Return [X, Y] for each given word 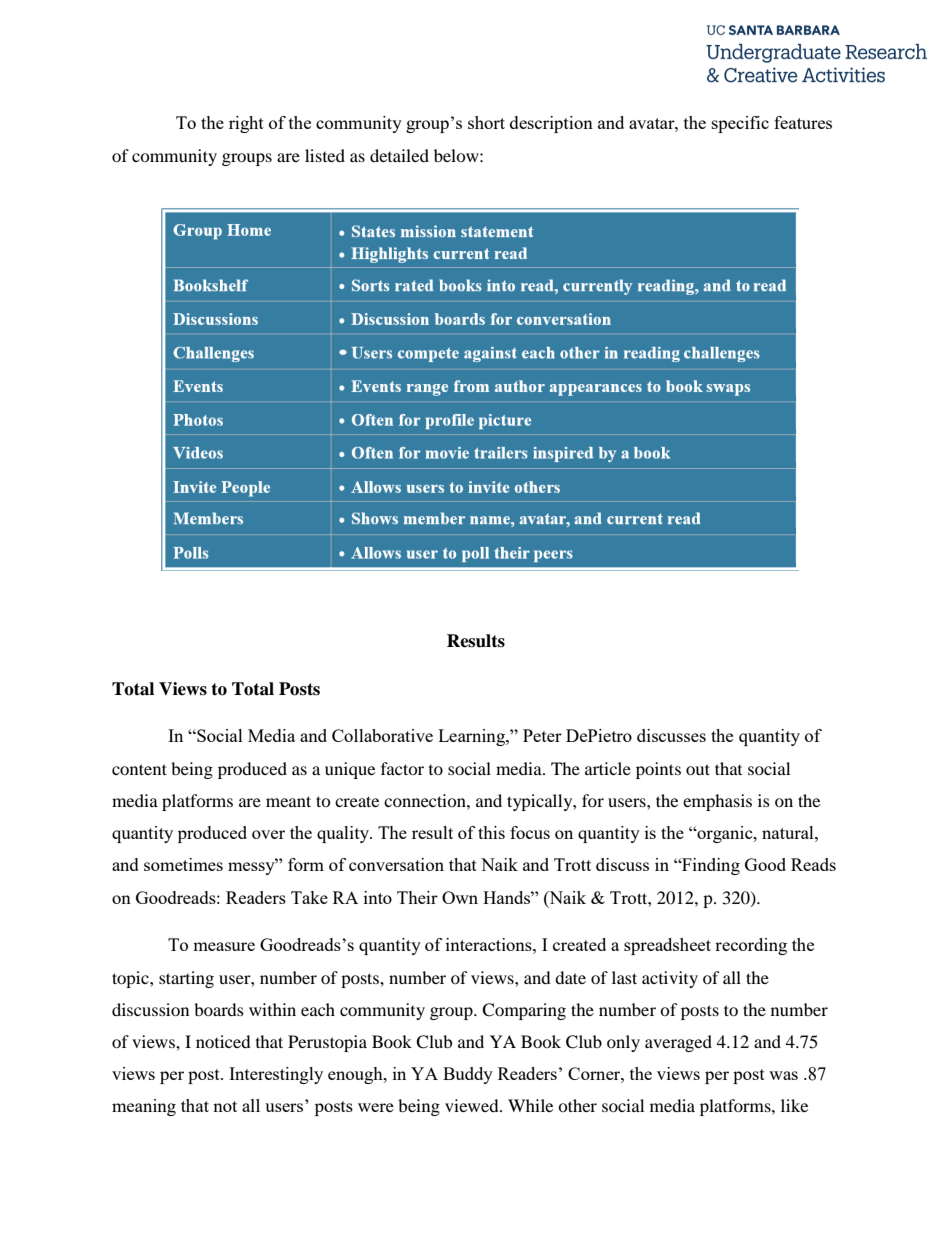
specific [740, 124]
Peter [542, 735]
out [698, 769]
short [486, 122]
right [246, 124]
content [139, 769]
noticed [223, 1041]
